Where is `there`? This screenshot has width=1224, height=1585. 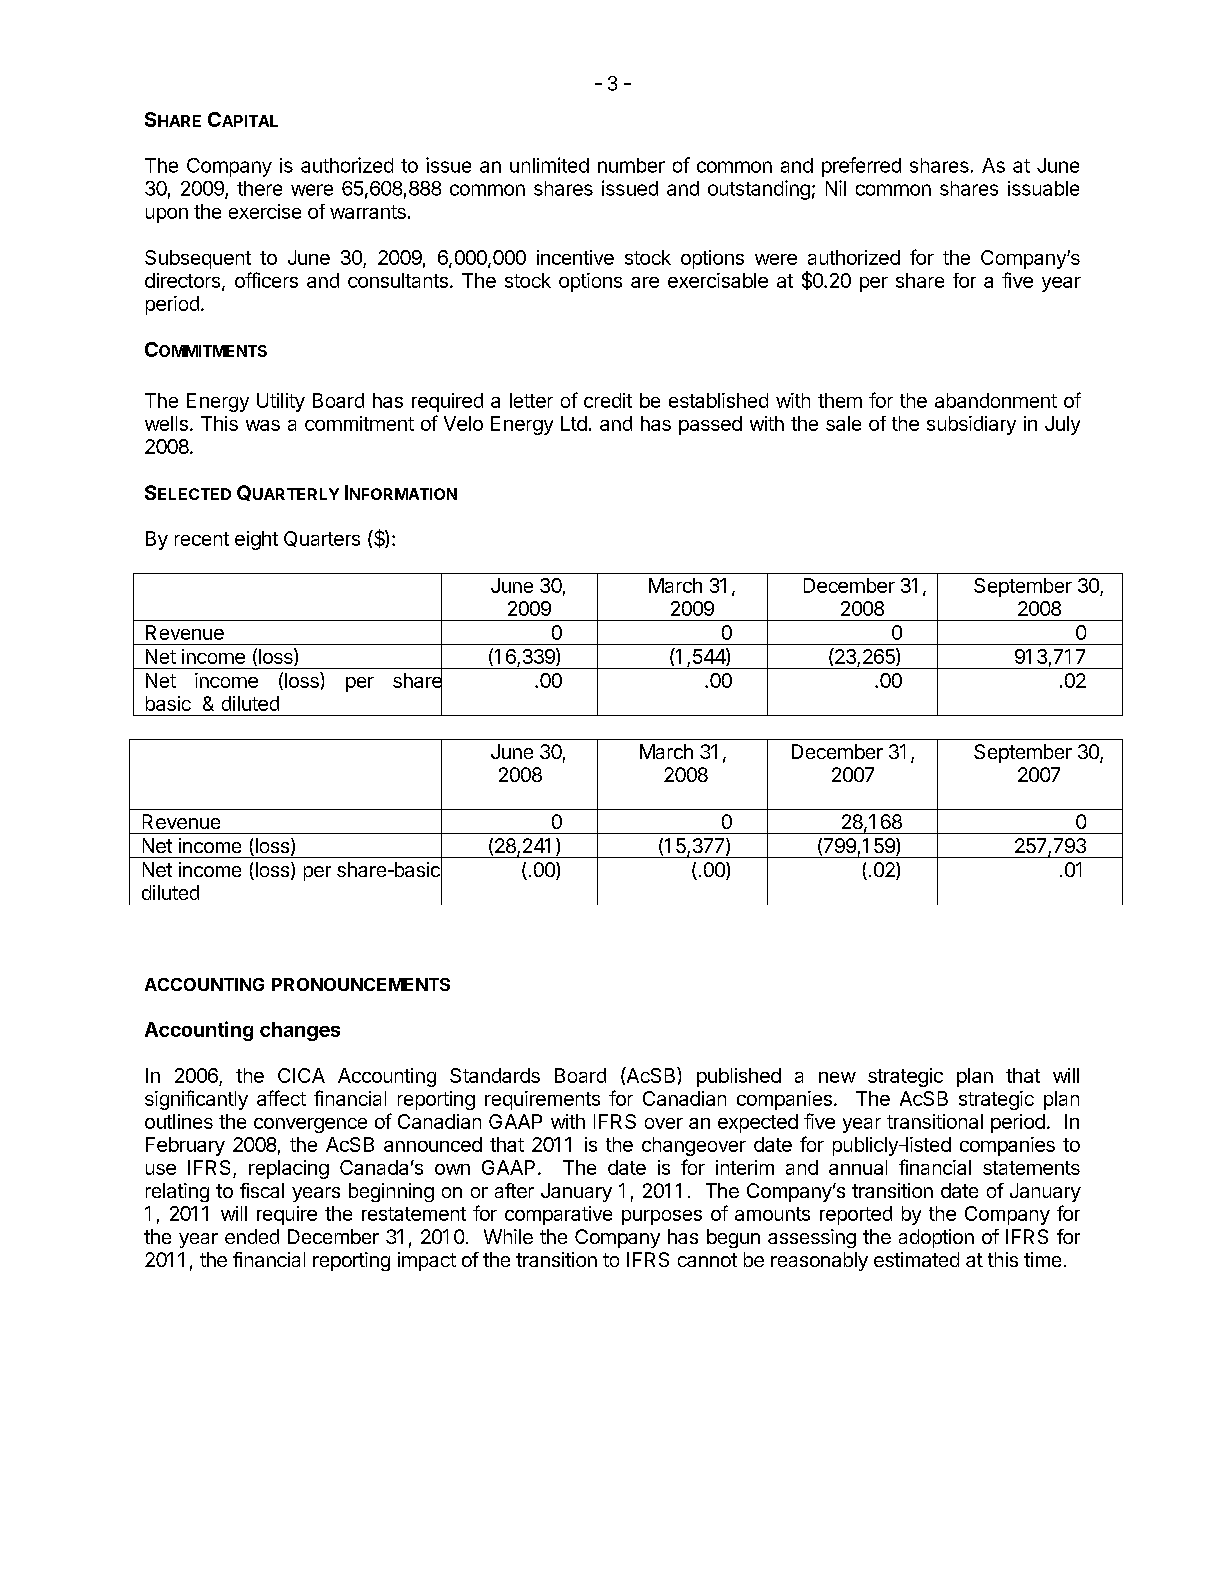
there is located at coordinates (259, 188).
